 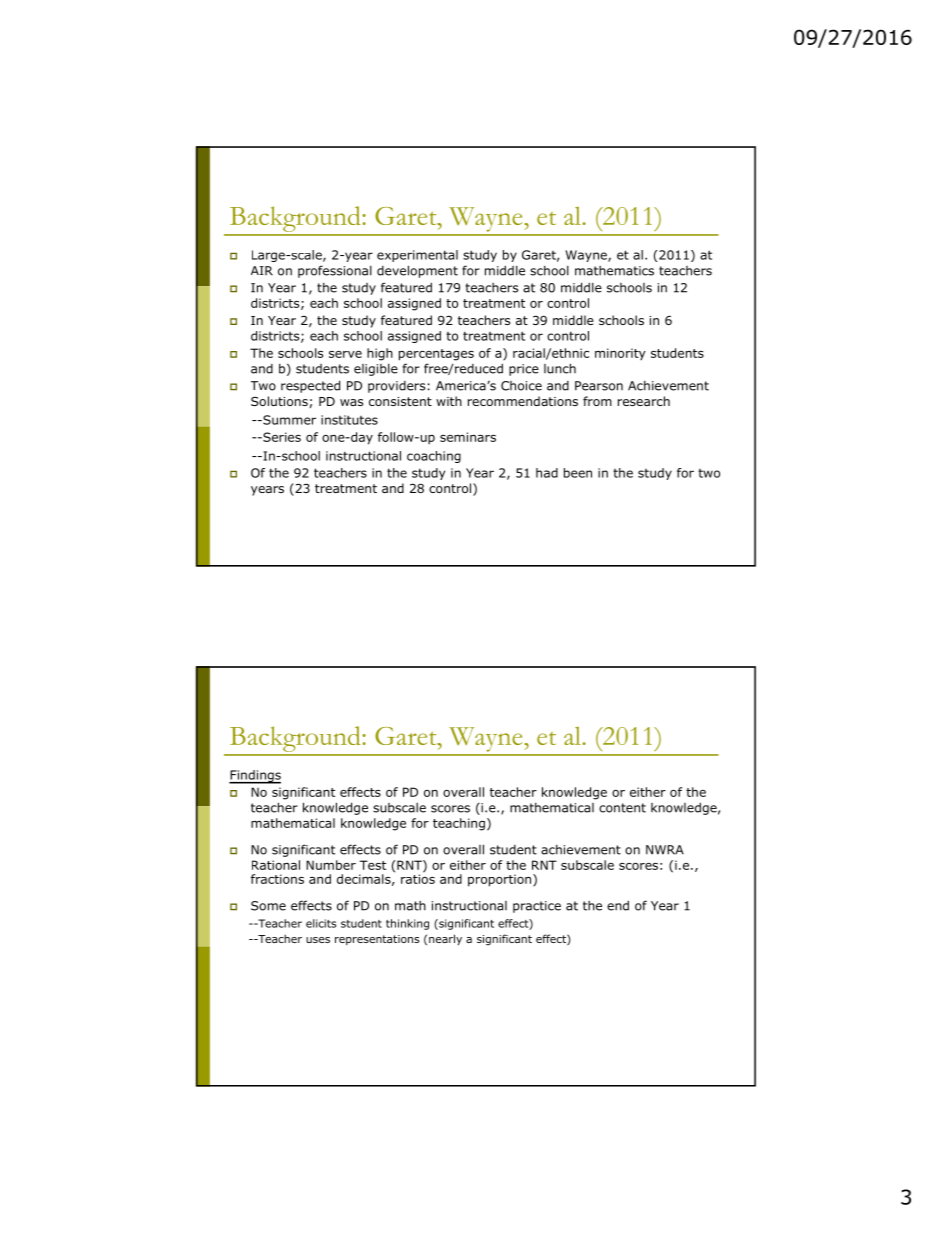 I want to click on development, so click(x=417, y=271).
